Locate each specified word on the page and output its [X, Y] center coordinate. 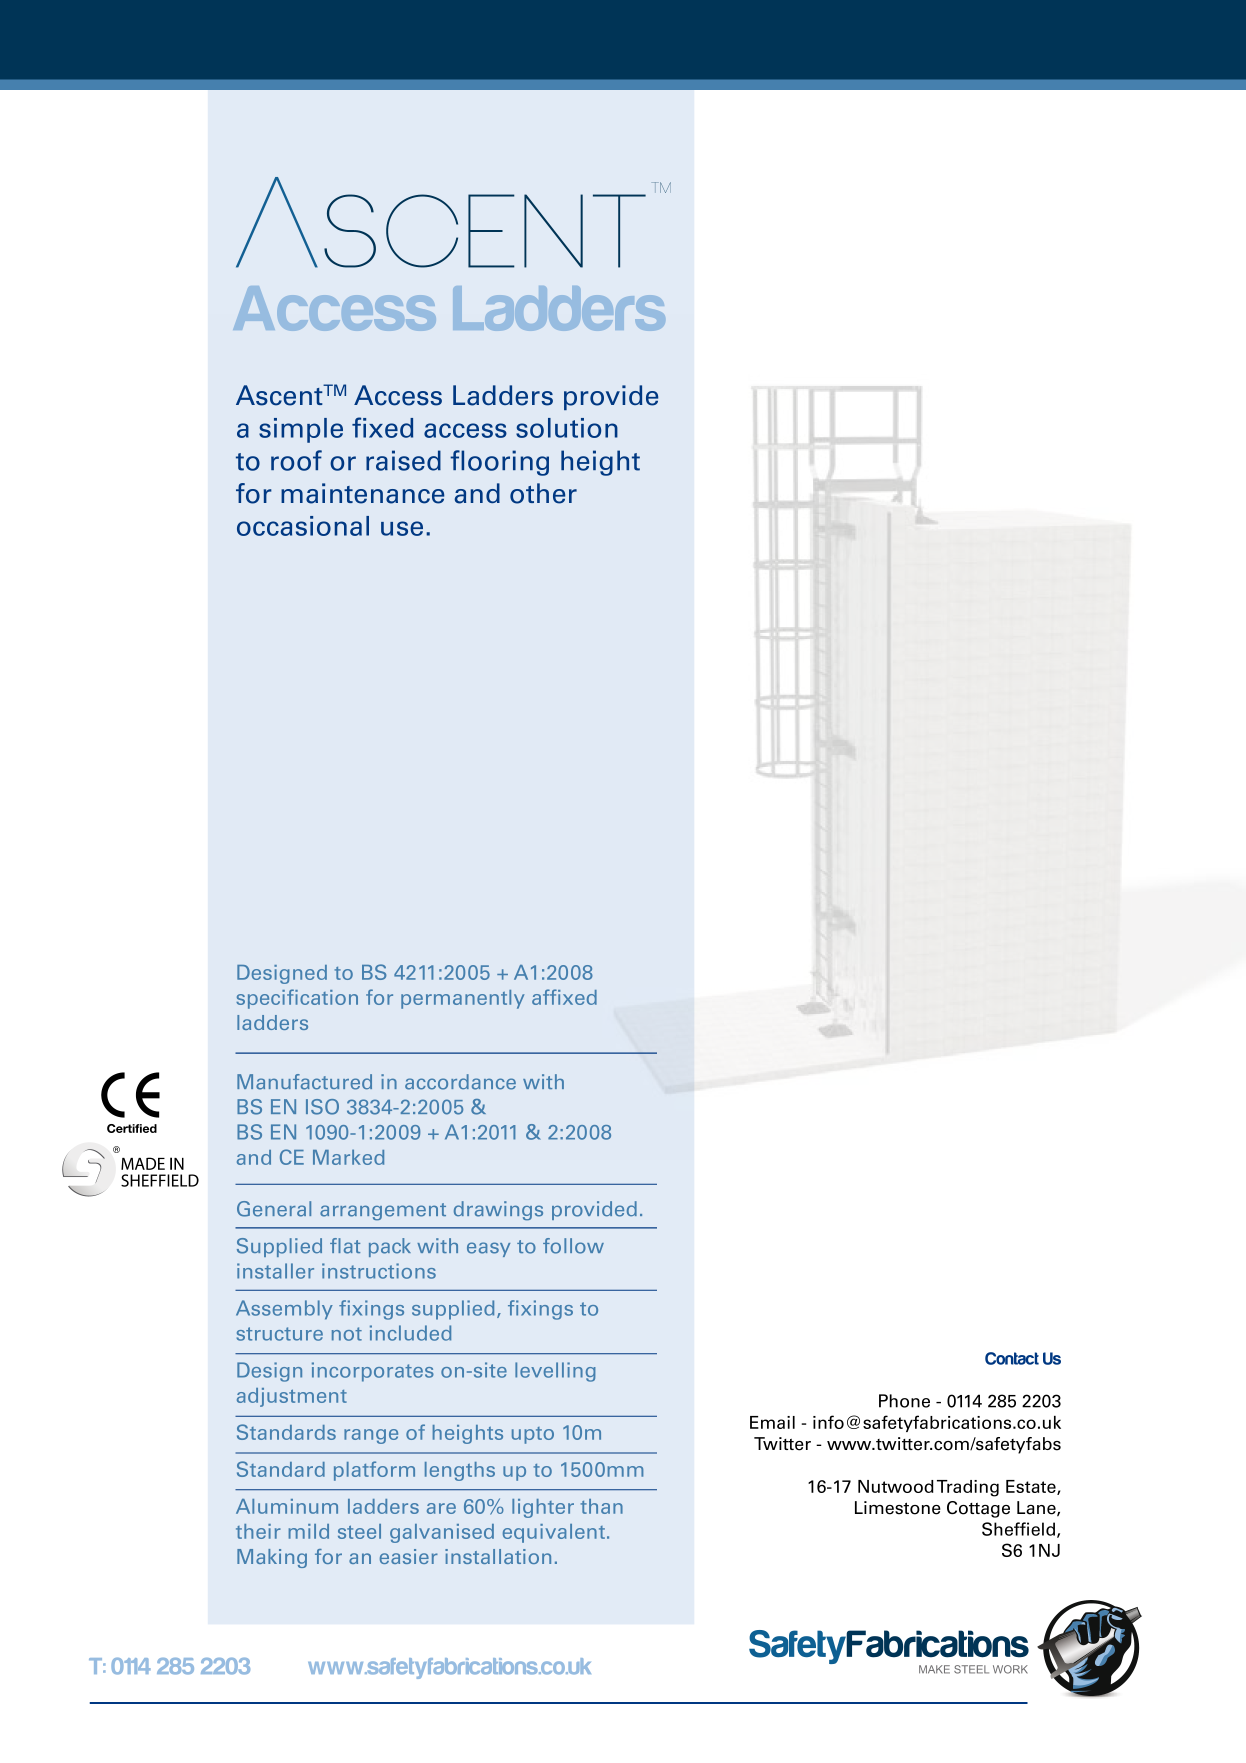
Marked [348, 1157]
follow [573, 1246]
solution [567, 428]
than [602, 1506]
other [543, 493]
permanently [462, 999]
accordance [460, 1082]
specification [297, 999]
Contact [1012, 1358]
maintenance [362, 493]
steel [359, 1531]
